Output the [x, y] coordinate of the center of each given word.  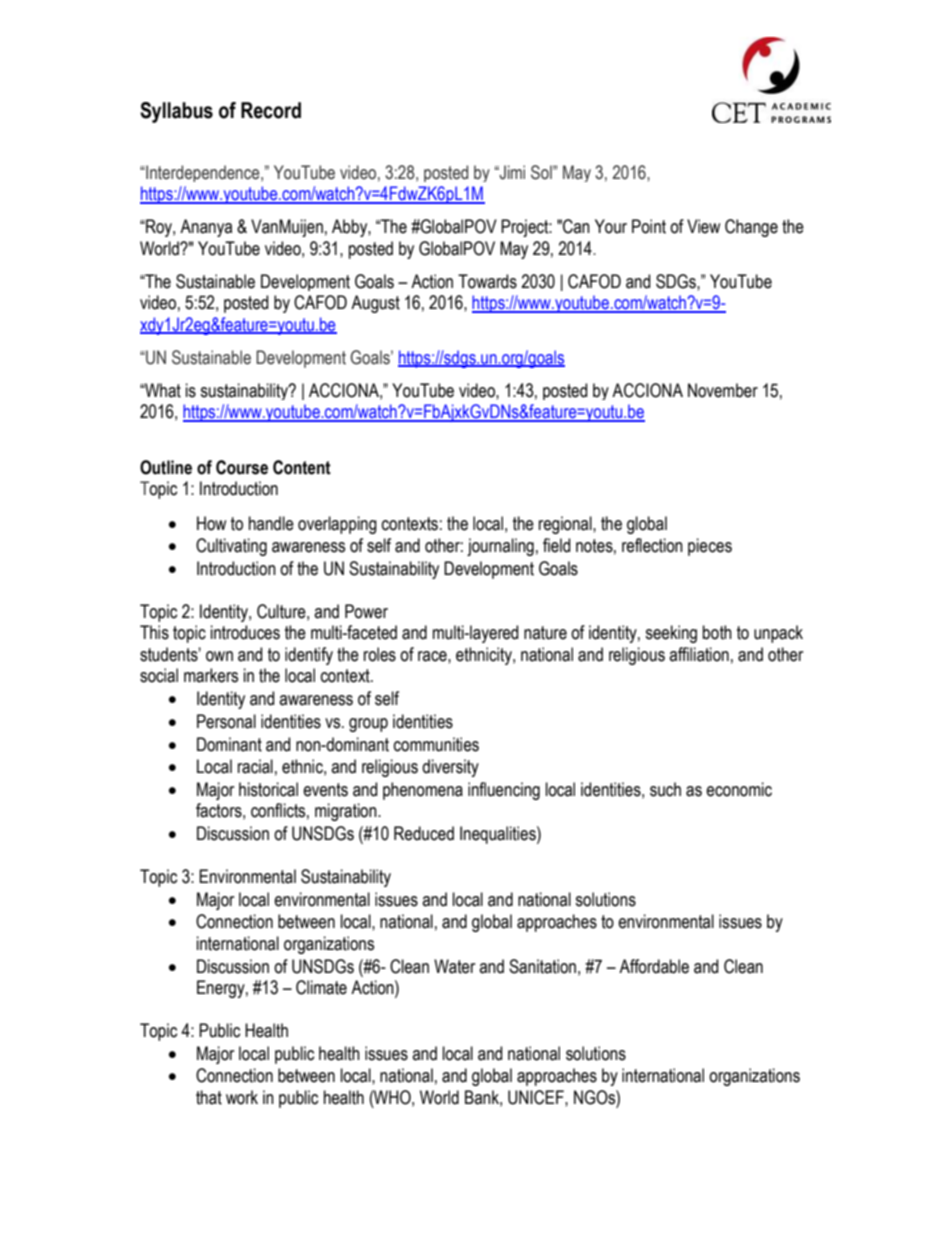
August [375, 304]
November [723, 390]
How [211, 523]
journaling [500, 547]
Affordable [654, 966]
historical [268, 789]
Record [271, 110]
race [433, 656]
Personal [226, 721]
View [703, 226]
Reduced [424, 833]
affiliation [699, 654]
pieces [710, 547]
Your [611, 226]
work [242, 1097]
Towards [487, 281]
